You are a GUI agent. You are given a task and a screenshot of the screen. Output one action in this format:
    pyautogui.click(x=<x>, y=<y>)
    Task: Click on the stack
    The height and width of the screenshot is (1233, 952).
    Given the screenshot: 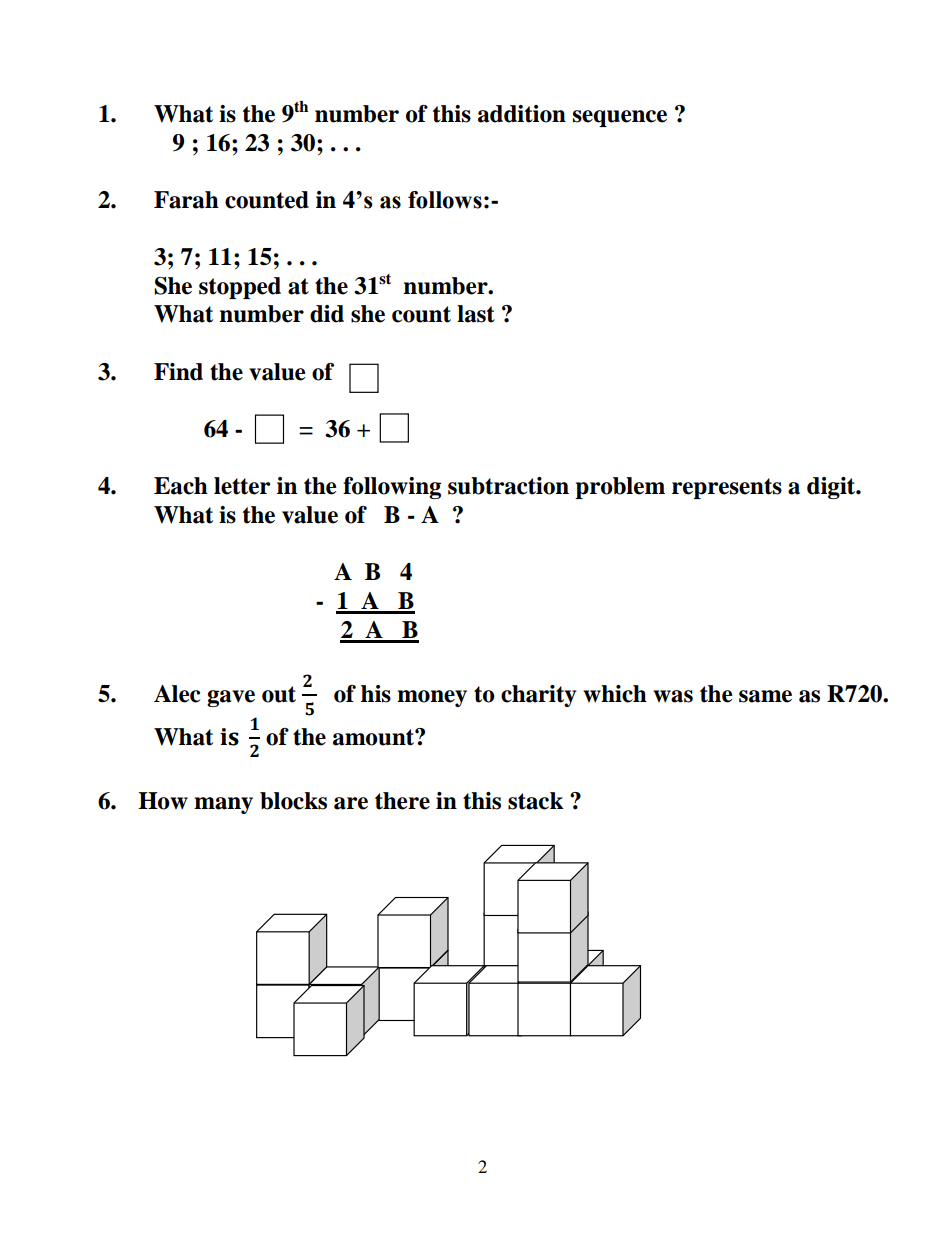 What is the action you would take?
    pyautogui.click(x=536, y=801)
